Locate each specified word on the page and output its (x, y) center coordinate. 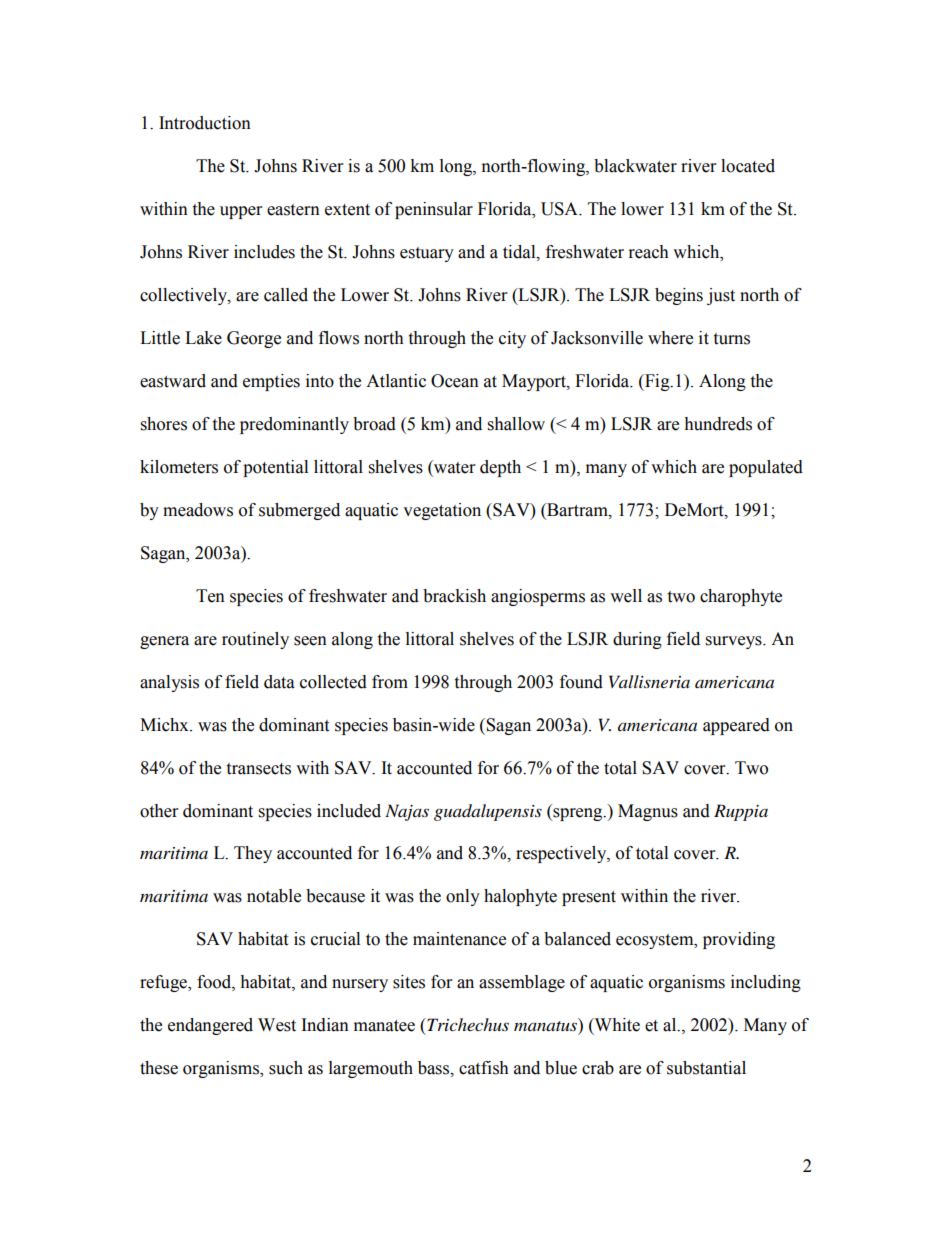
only (463, 897)
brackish (454, 596)
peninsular (434, 210)
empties (271, 382)
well (626, 596)
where (670, 338)
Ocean (455, 381)
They (253, 854)
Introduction (205, 123)
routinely (255, 640)
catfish (484, 1068)
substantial (706, 1068)
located (748, 166)
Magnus (648, 812)
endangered (210, 1026)
